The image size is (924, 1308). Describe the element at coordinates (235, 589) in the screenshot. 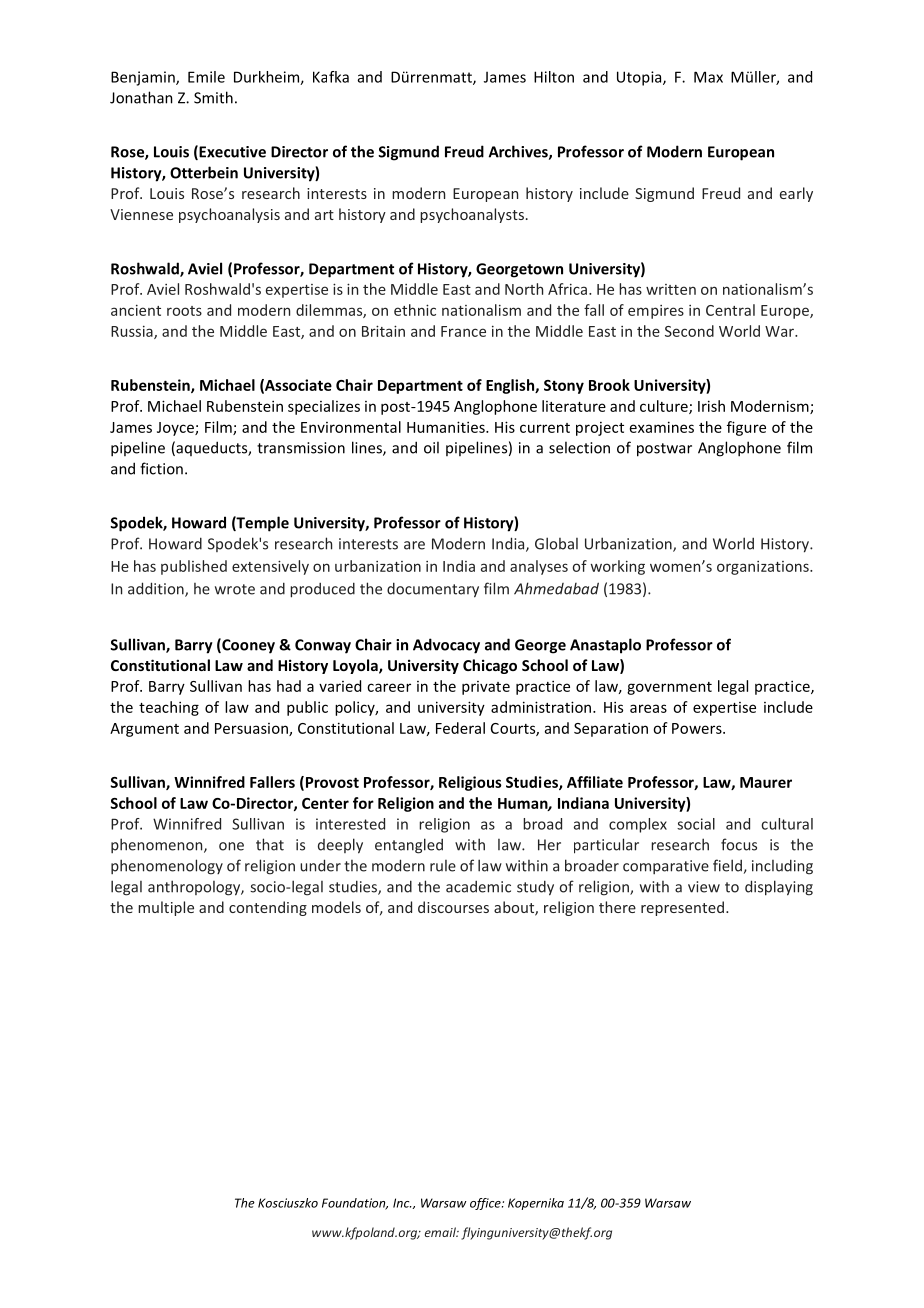

I see `wrote` at that location.
